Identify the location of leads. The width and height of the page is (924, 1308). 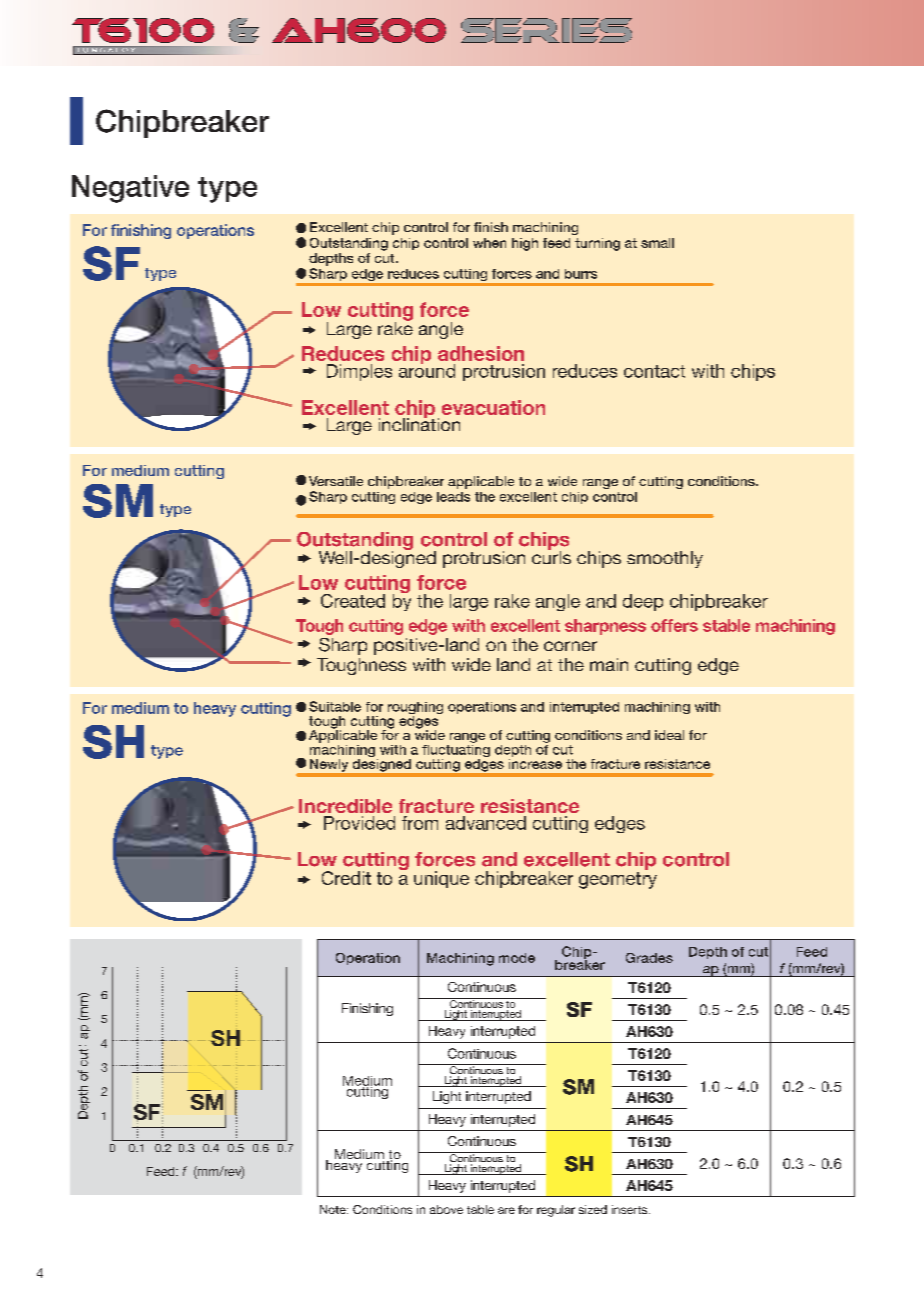
(453, 497).
